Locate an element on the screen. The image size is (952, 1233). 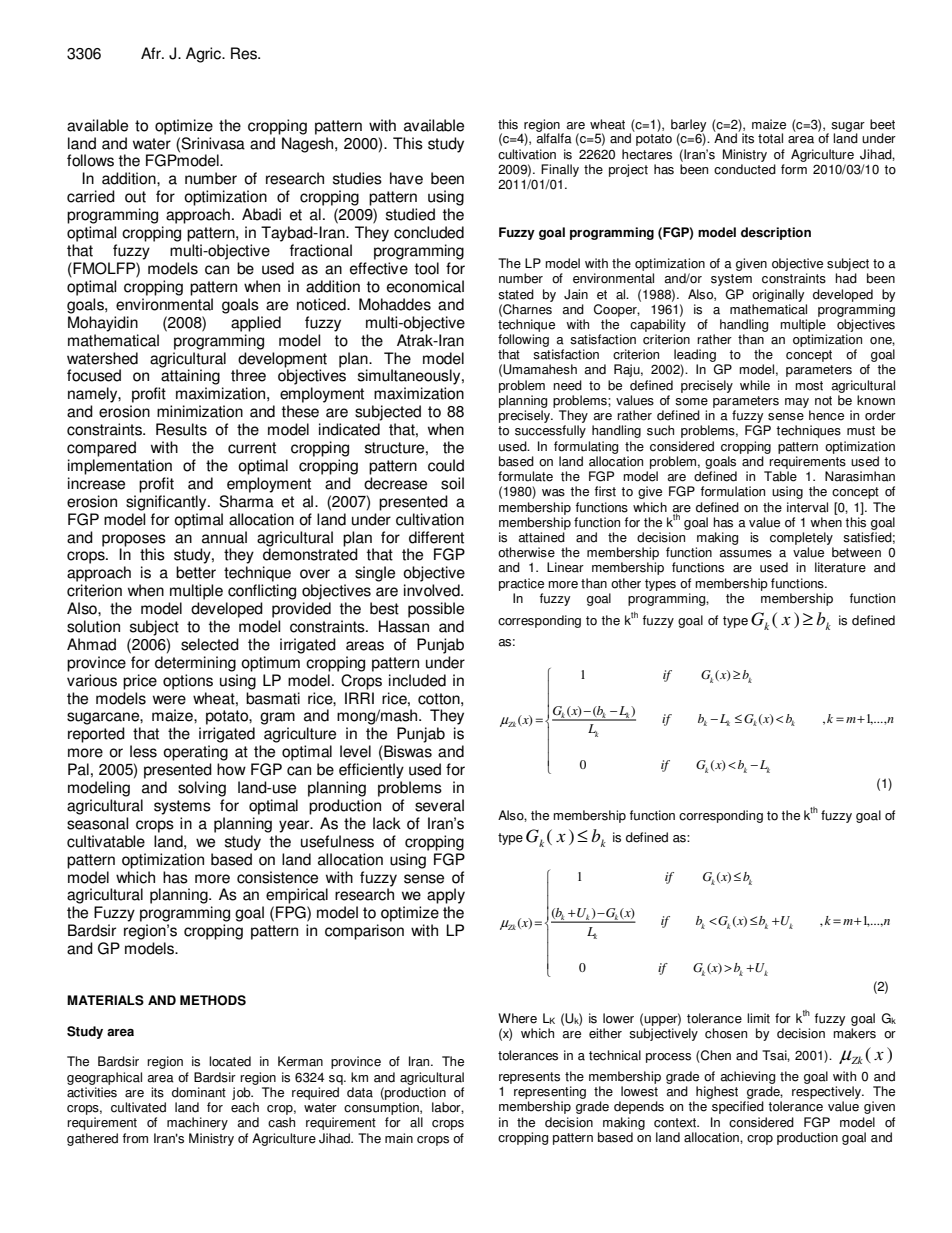
represents is located at coordinates (529, 1078).
